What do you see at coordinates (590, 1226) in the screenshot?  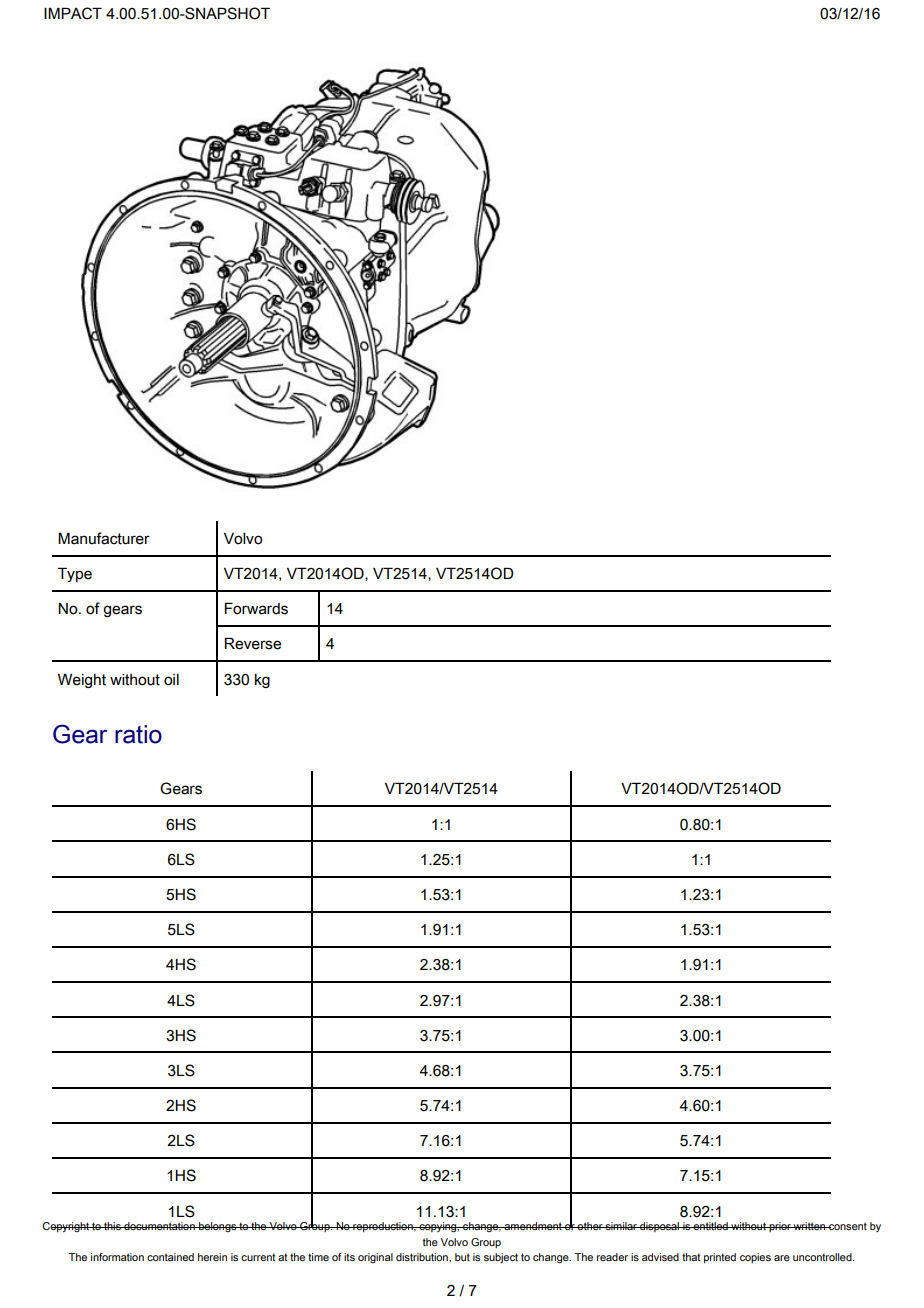 I see `other` at bounding box center [590, 1226].
